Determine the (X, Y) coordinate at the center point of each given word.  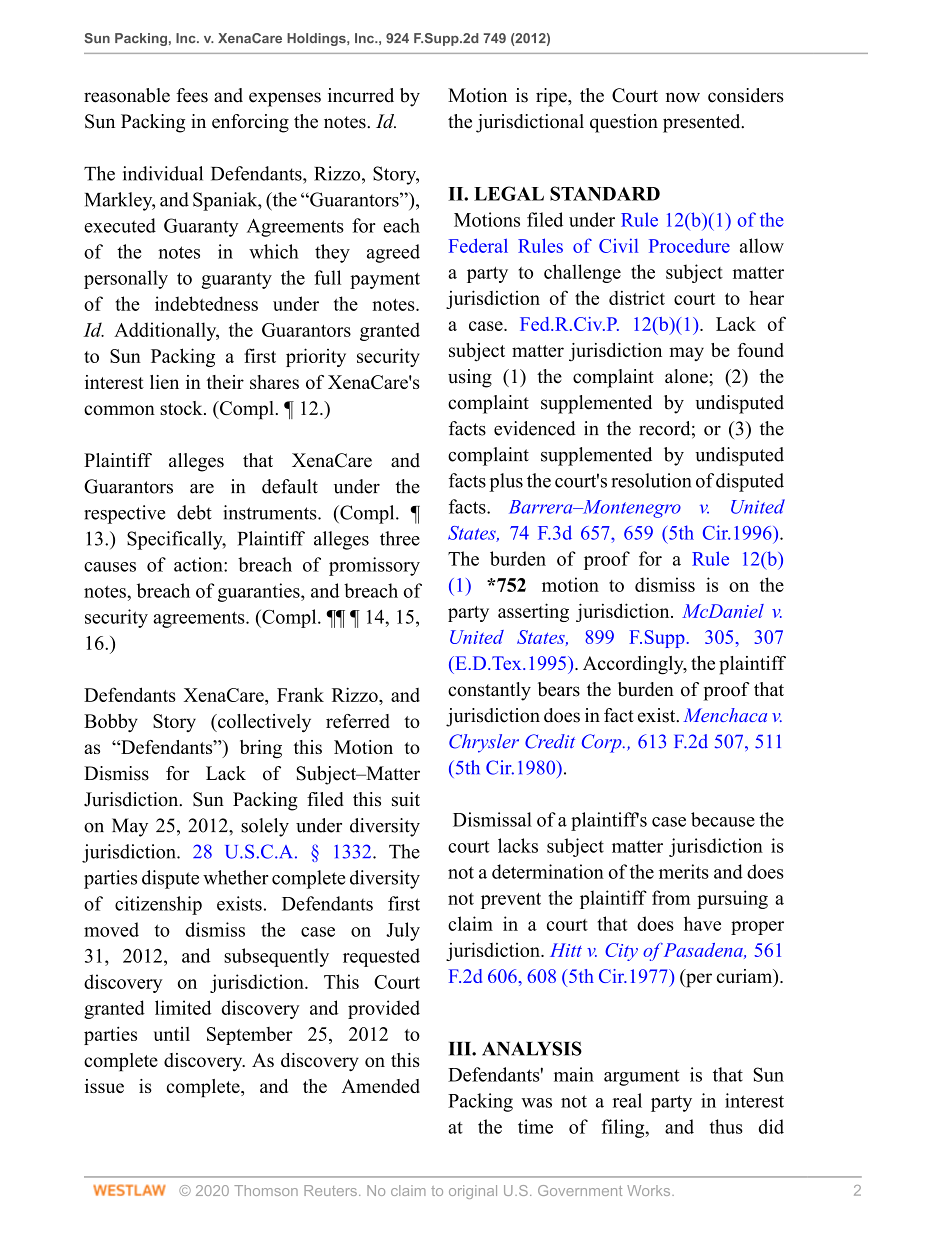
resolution (651, 480)
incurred (361, 95)
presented (703, 123)
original (473, 1192)
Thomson (266, 1190)
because (723, 819)
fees (192, 95)
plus (506, 482)
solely (265, 827)
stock (182, 408)
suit (406, 799)
